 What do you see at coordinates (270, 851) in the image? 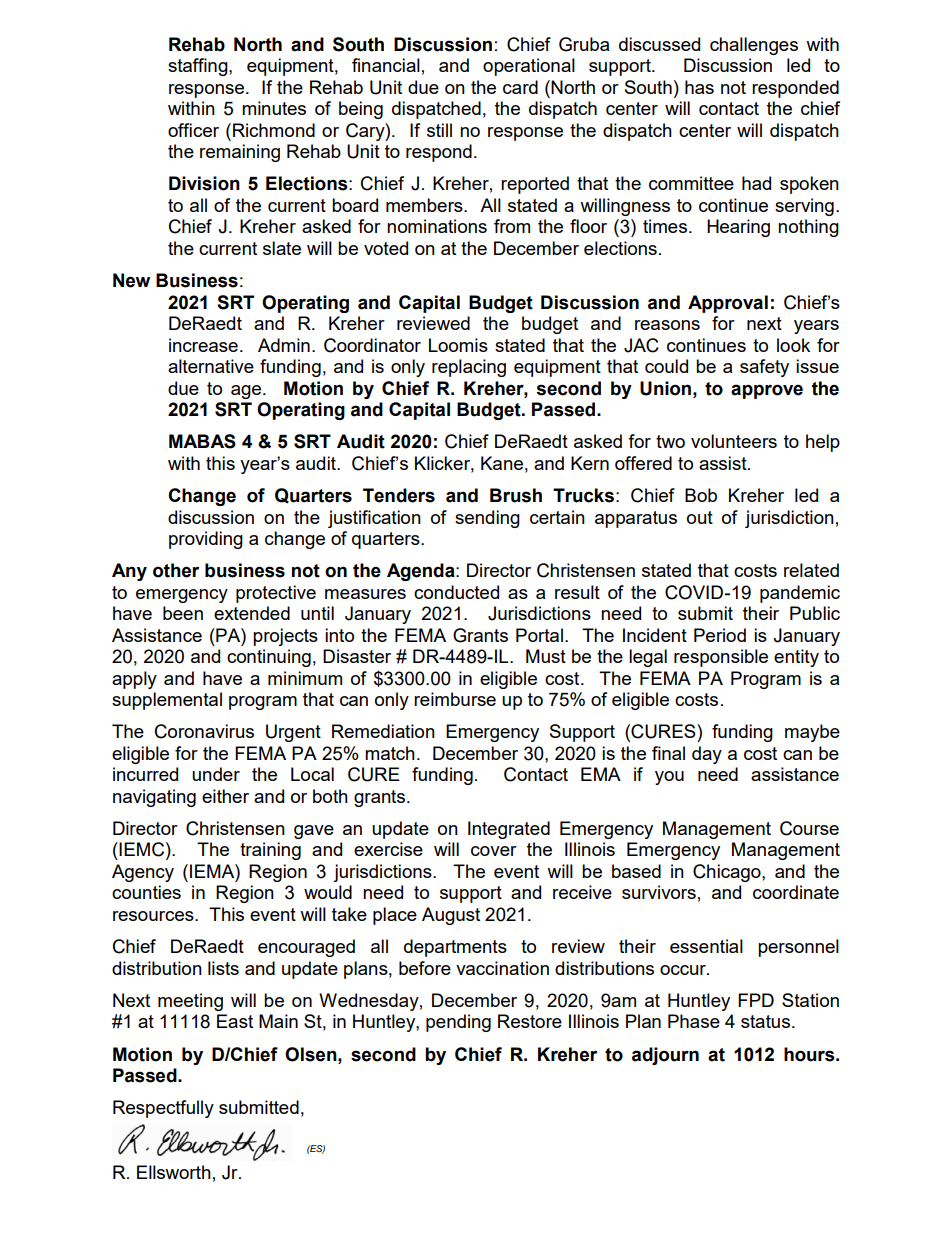
I see `training` at bounding box center [270, 851].
